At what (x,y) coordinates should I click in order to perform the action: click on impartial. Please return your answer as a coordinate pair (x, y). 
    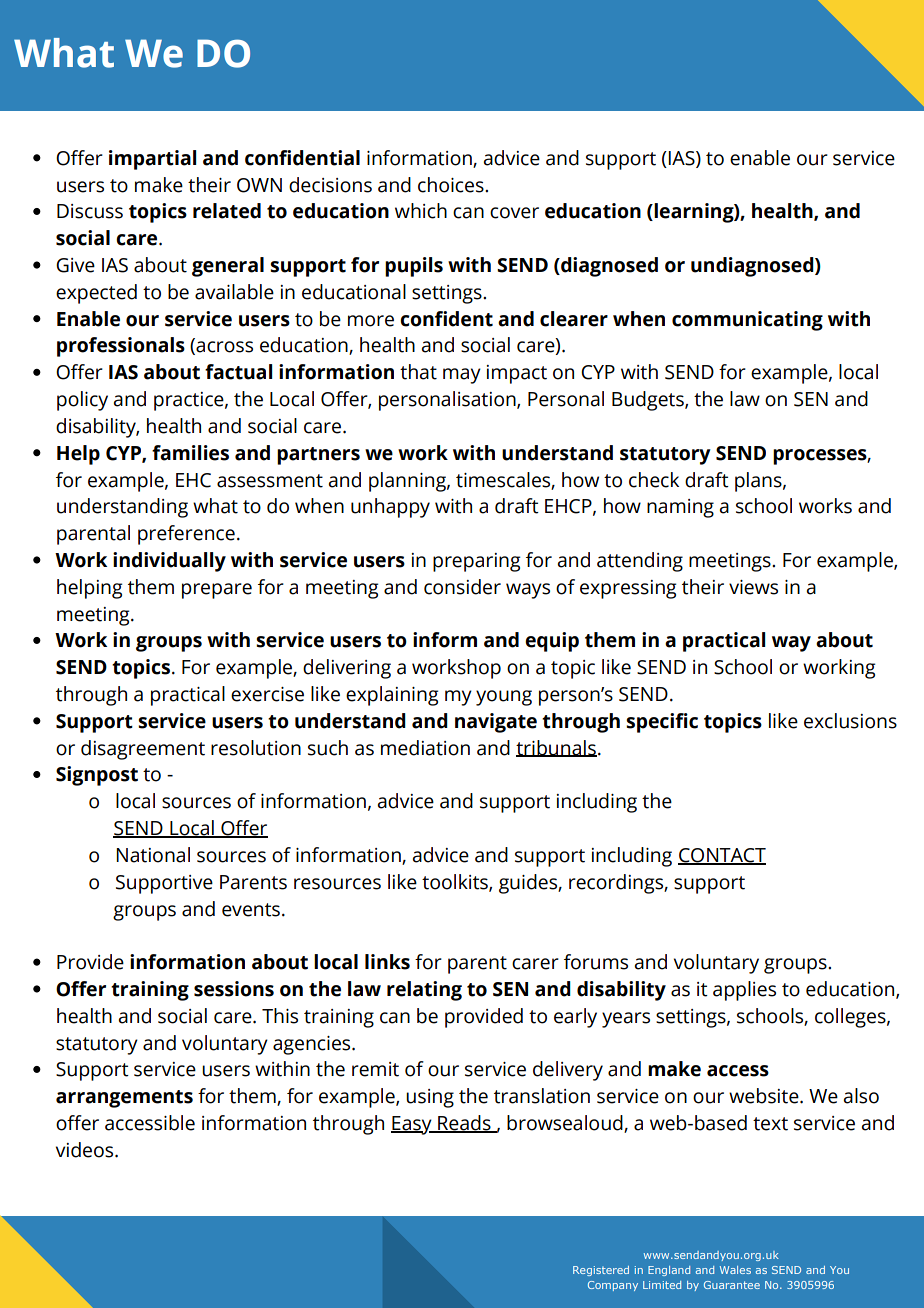
    Looking at the image, I should click on (152, 160).
